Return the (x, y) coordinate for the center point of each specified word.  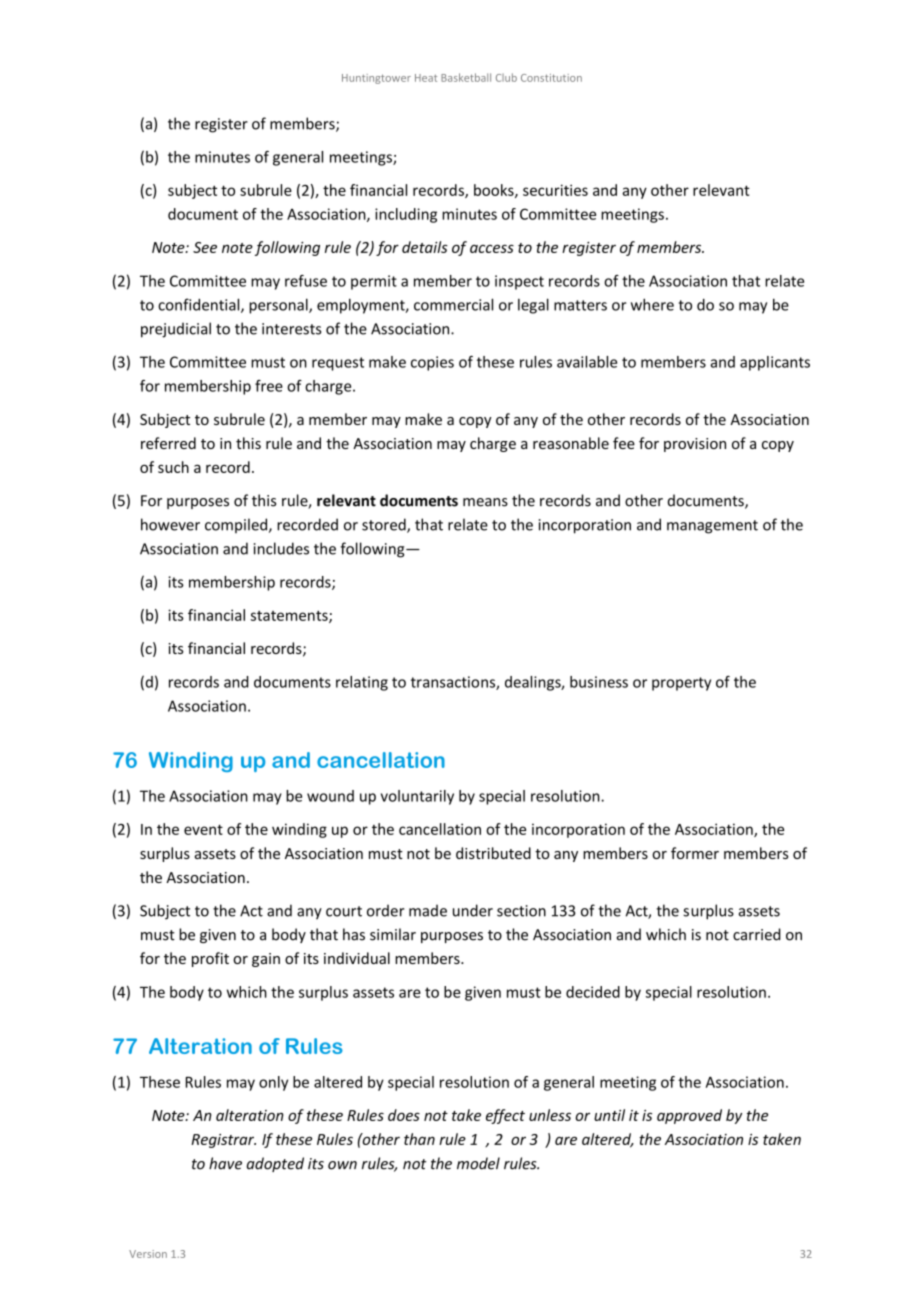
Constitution (551, 78)
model (478, 1163)
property (681, 684)
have (225, 1163)
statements (290, 616)
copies (432, 363)
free (269, 386)
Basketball (466, 77)
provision (695, 445)
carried (757, 934)
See (205, 247)
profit (210, 959)
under (473, 910)
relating (362, 683)
